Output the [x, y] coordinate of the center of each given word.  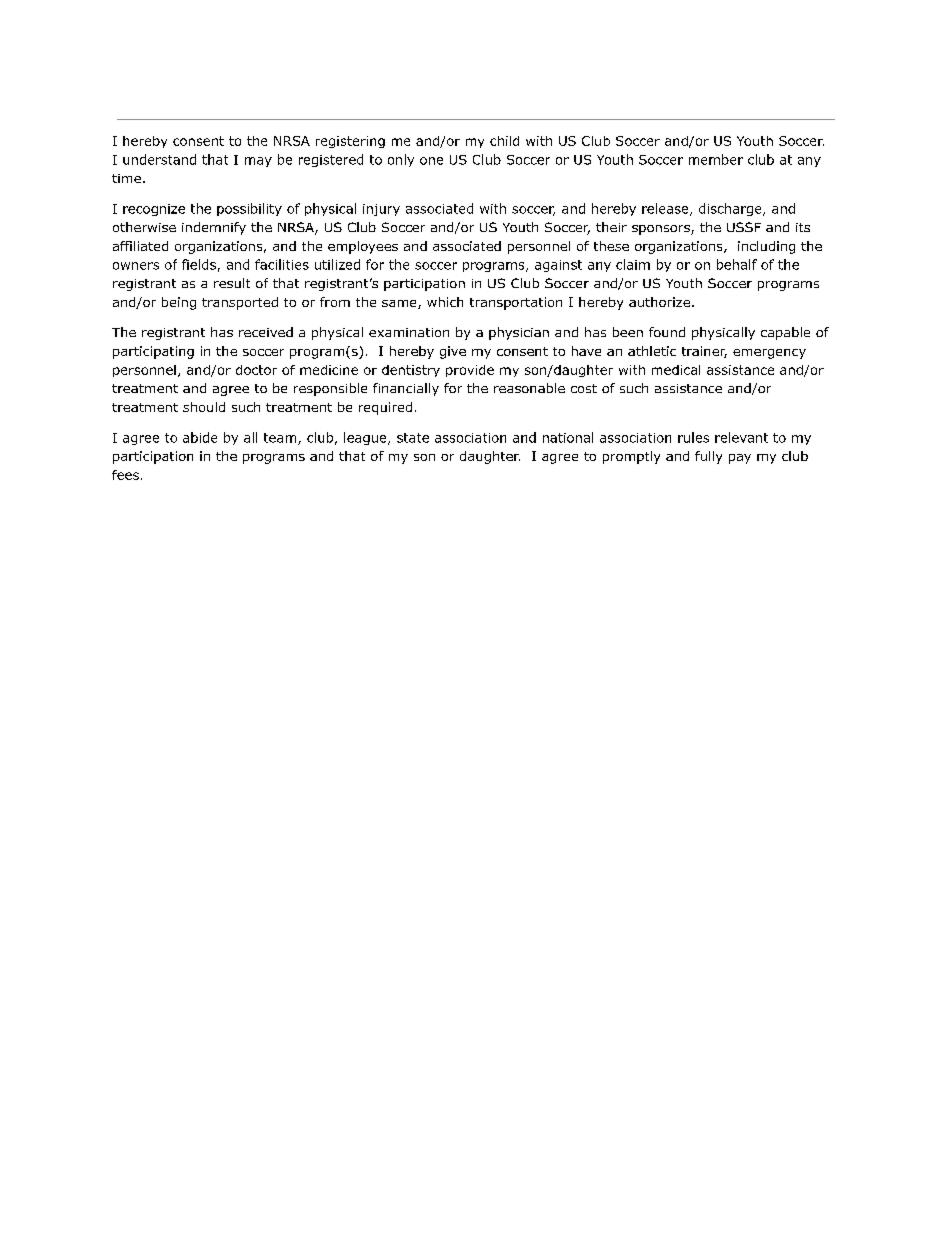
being [179, 303]
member [716, 159]
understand [159, 159]
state [413, 438]
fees [125, 475]
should [204, 407]
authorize [659, 302]
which [445, 302]
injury [381, 210]
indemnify [214, 228]
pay [740, 459]
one [431, 161]
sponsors [662, 230]
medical [676, 370]
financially [406, 389]
